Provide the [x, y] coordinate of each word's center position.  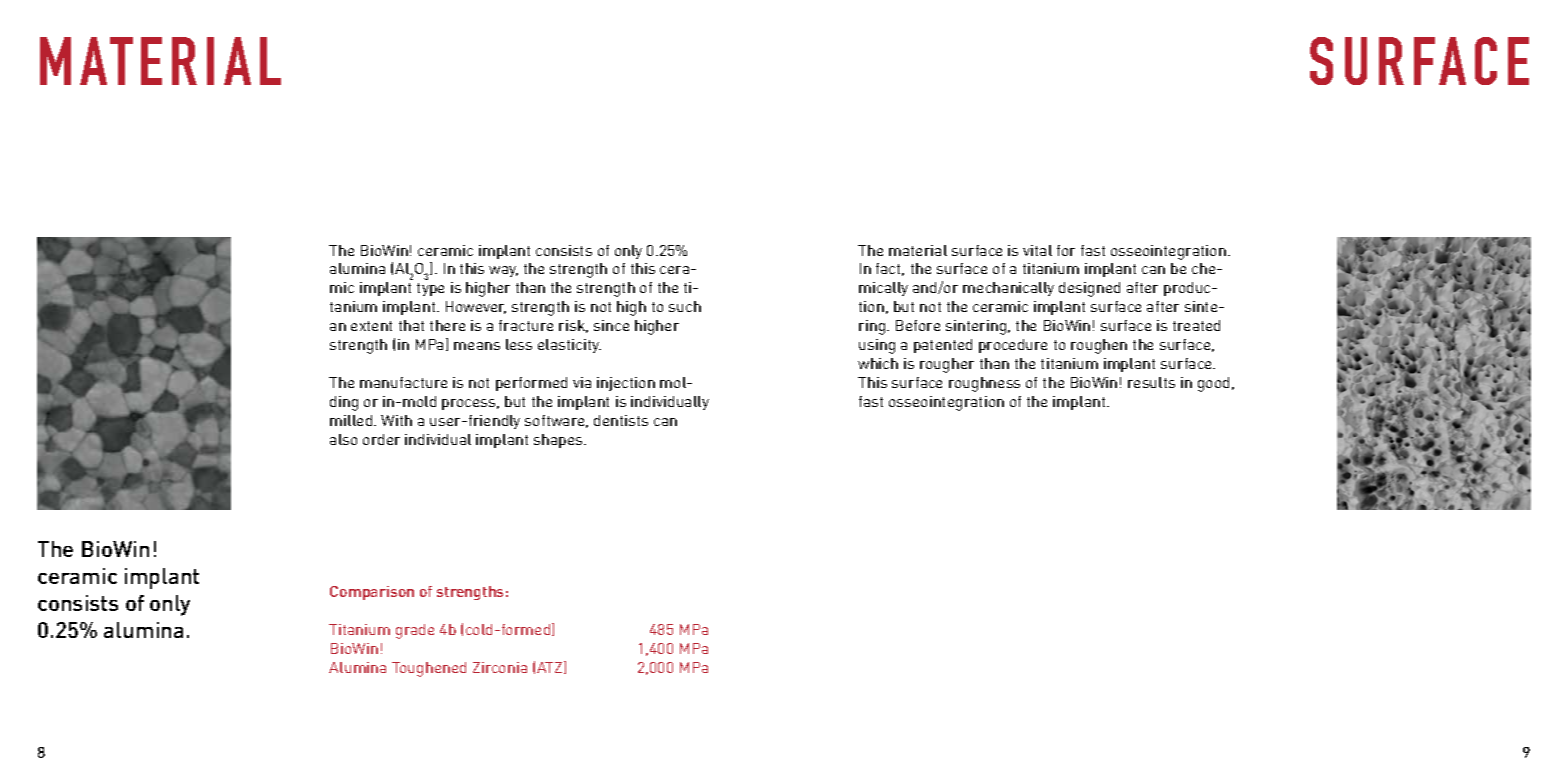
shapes [559, 441]
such [685, 306]
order [381, 439]
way [503, 271]
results [1151, 382]
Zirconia [500, 667]
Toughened [429, 669]
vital [1037, 250]
